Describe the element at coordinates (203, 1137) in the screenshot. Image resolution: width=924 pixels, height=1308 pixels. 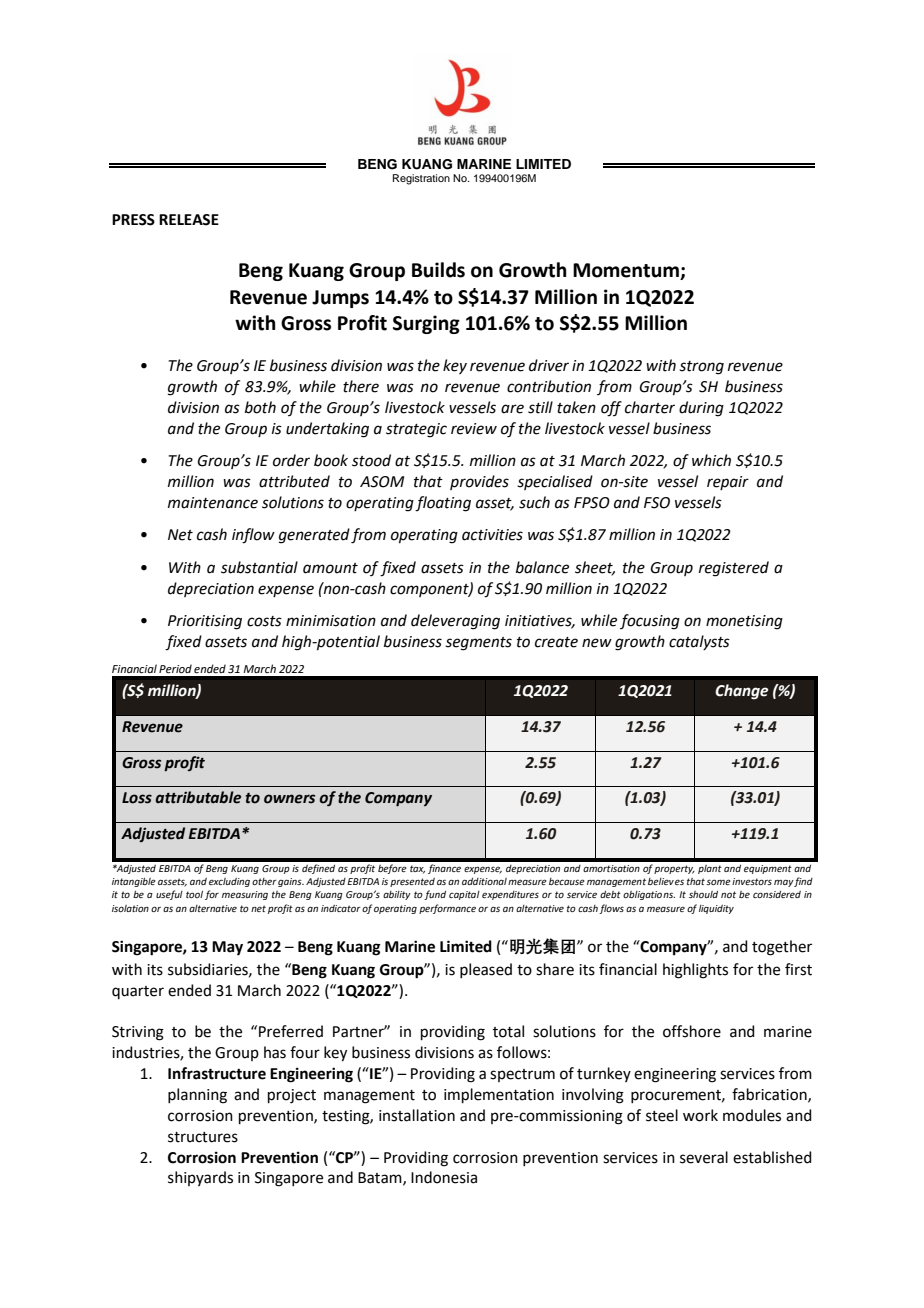
I see `structures` at that location.
